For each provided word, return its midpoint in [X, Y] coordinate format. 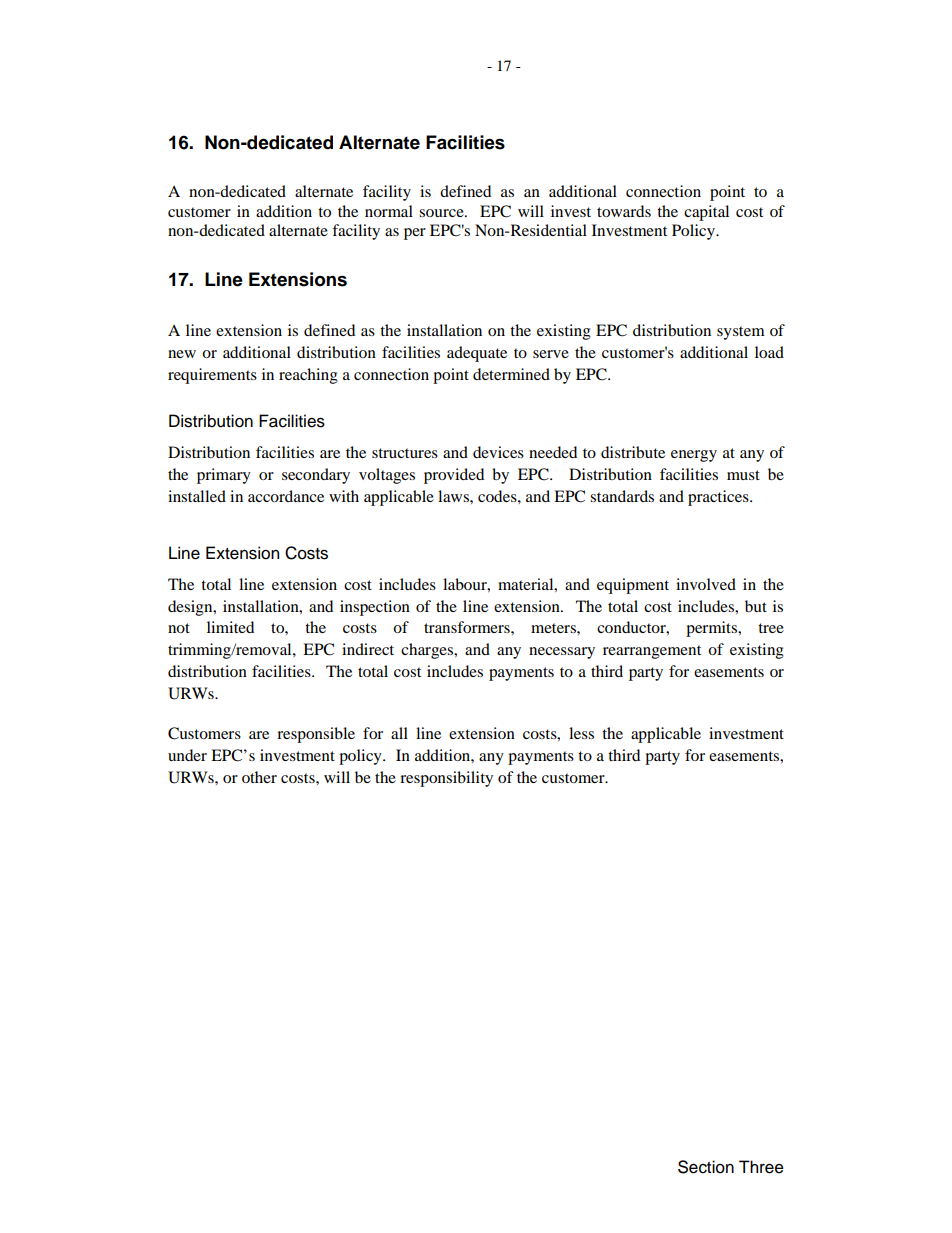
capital [706, 213]
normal [389, 211]
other [259, 777]
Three [761, 1167]
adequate [477, 354]
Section [706, 1167]
